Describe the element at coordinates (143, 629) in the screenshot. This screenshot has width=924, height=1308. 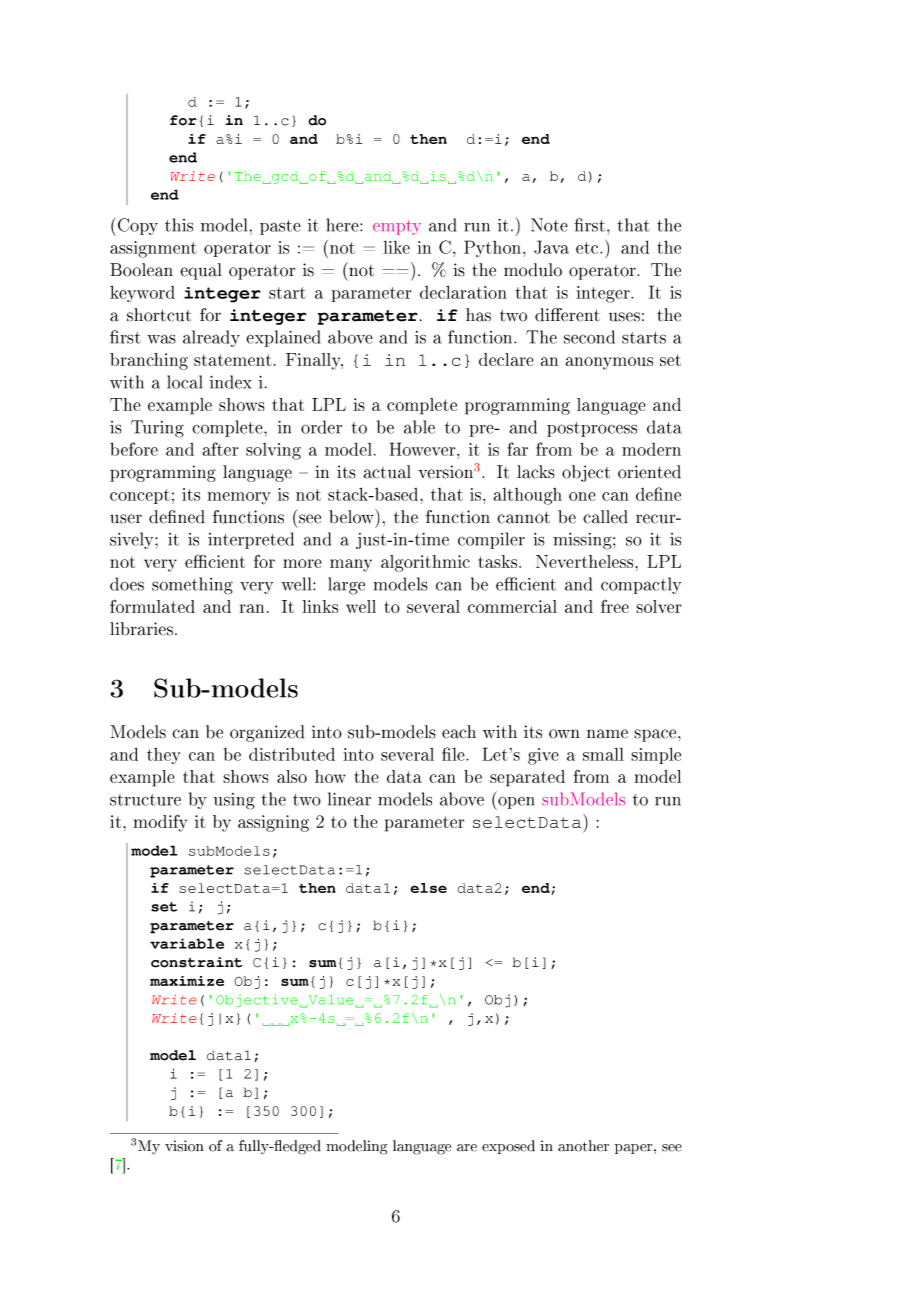
I see `libraries` at that location.
